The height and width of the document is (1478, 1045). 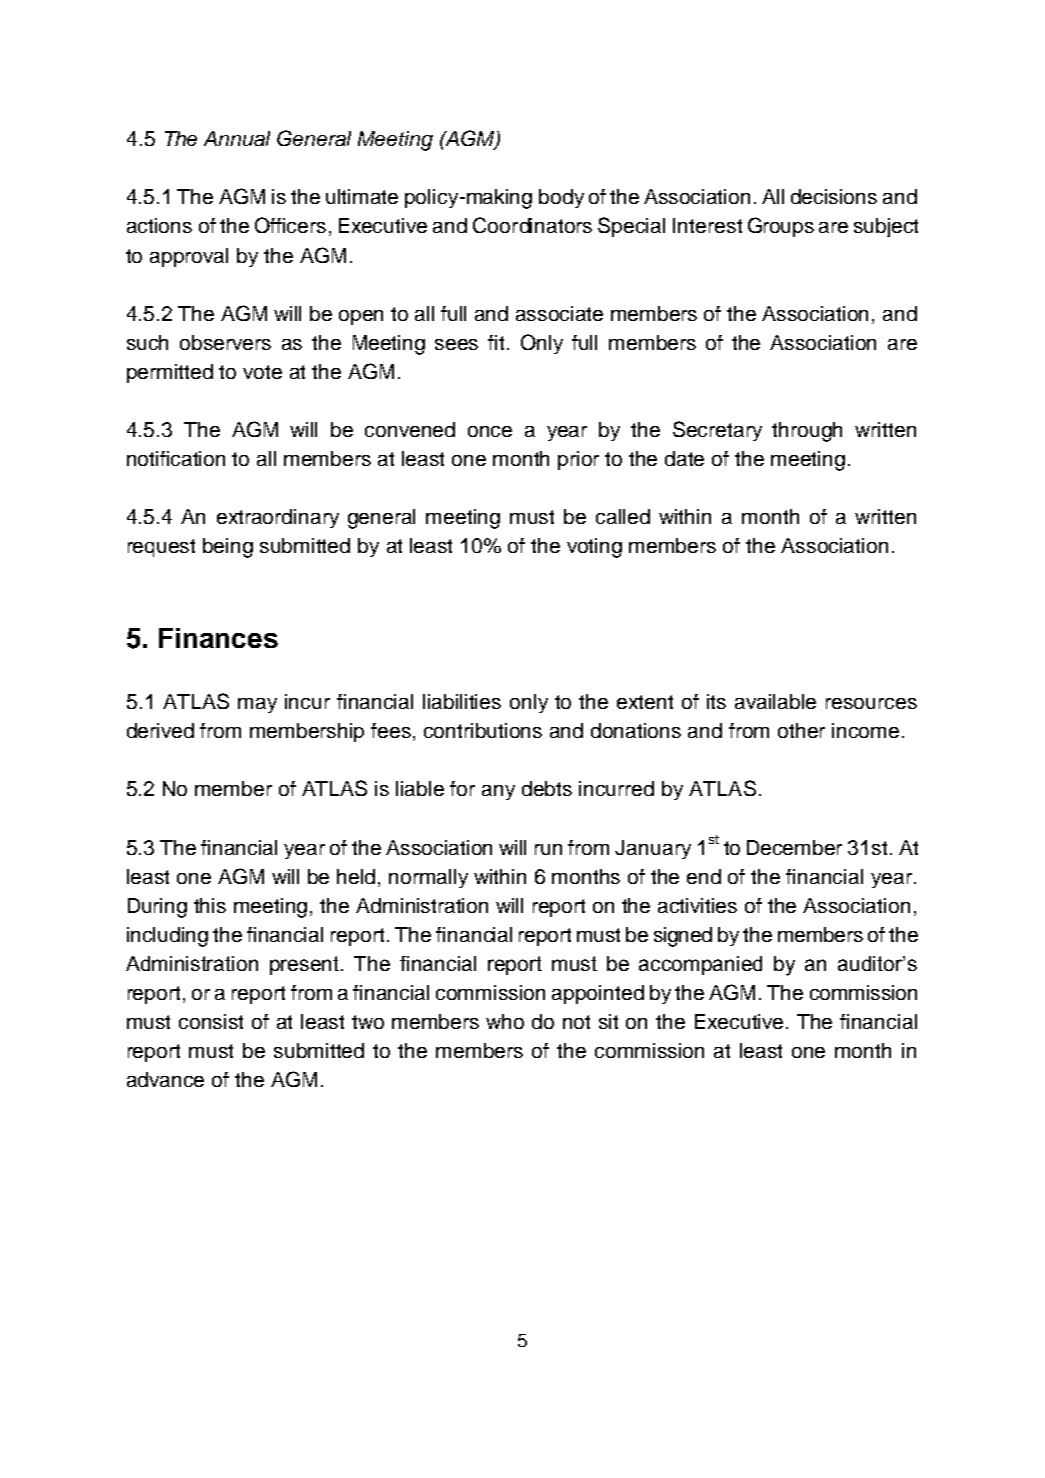 I want to click on Annual, so click(x=237, y=138).
